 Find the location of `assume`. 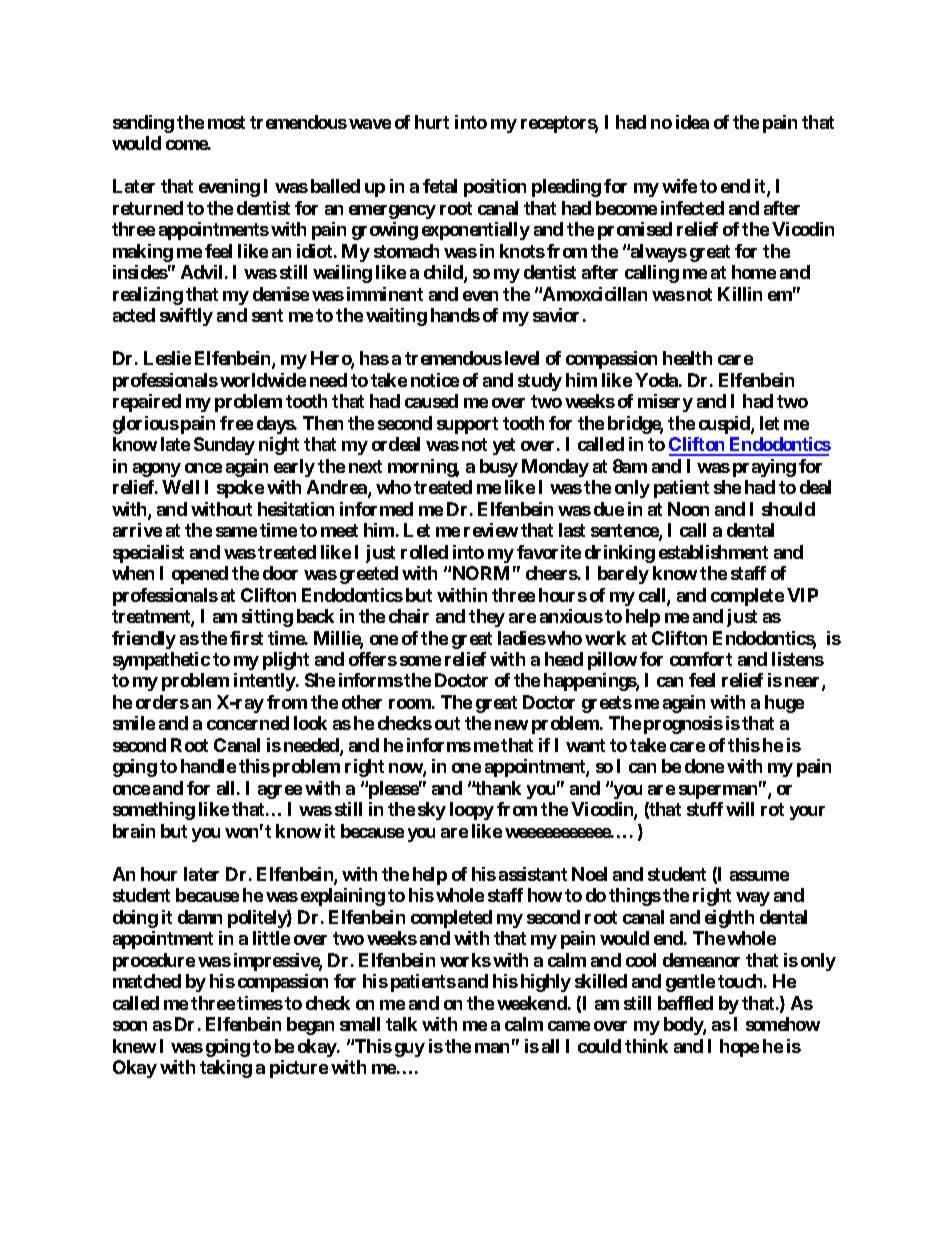

assume is located at coordinates (759, 876).
